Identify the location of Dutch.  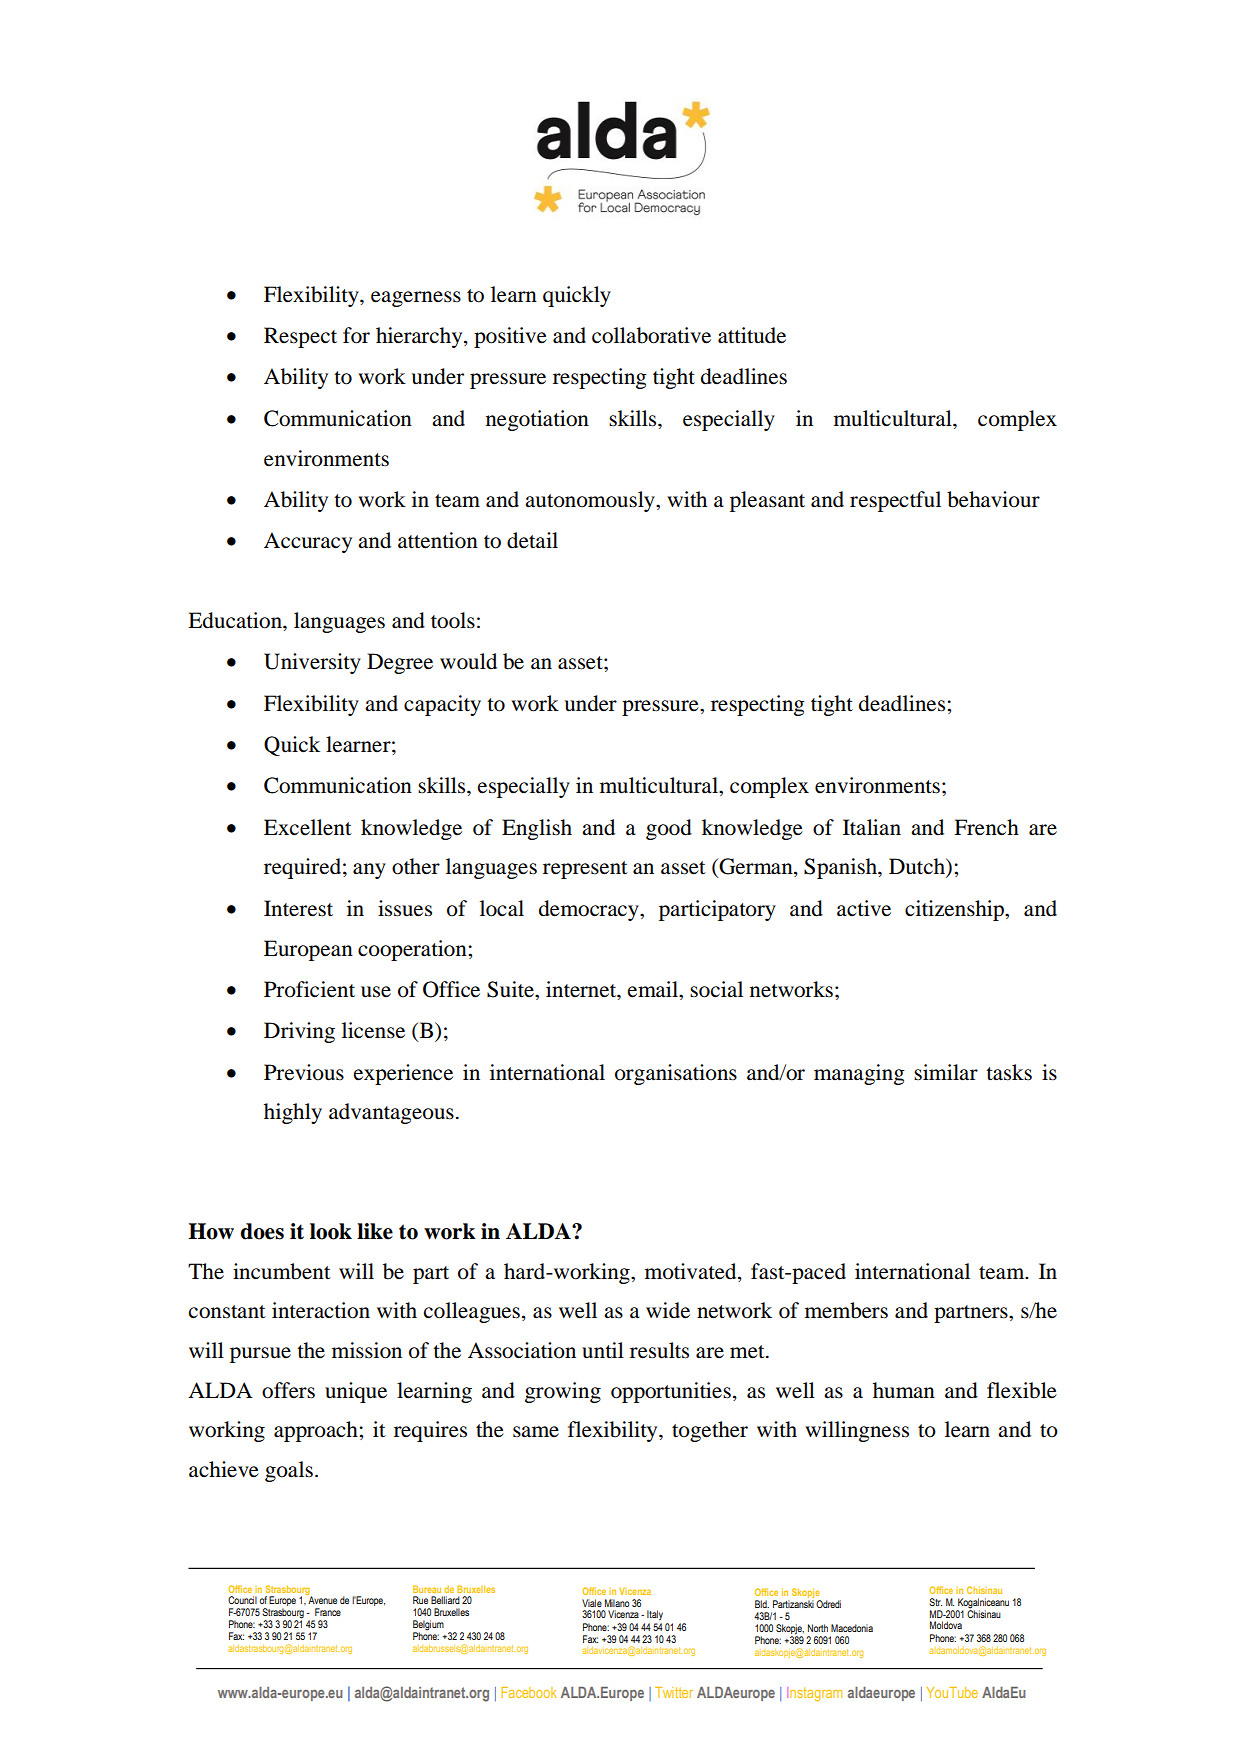
(918, 867).
